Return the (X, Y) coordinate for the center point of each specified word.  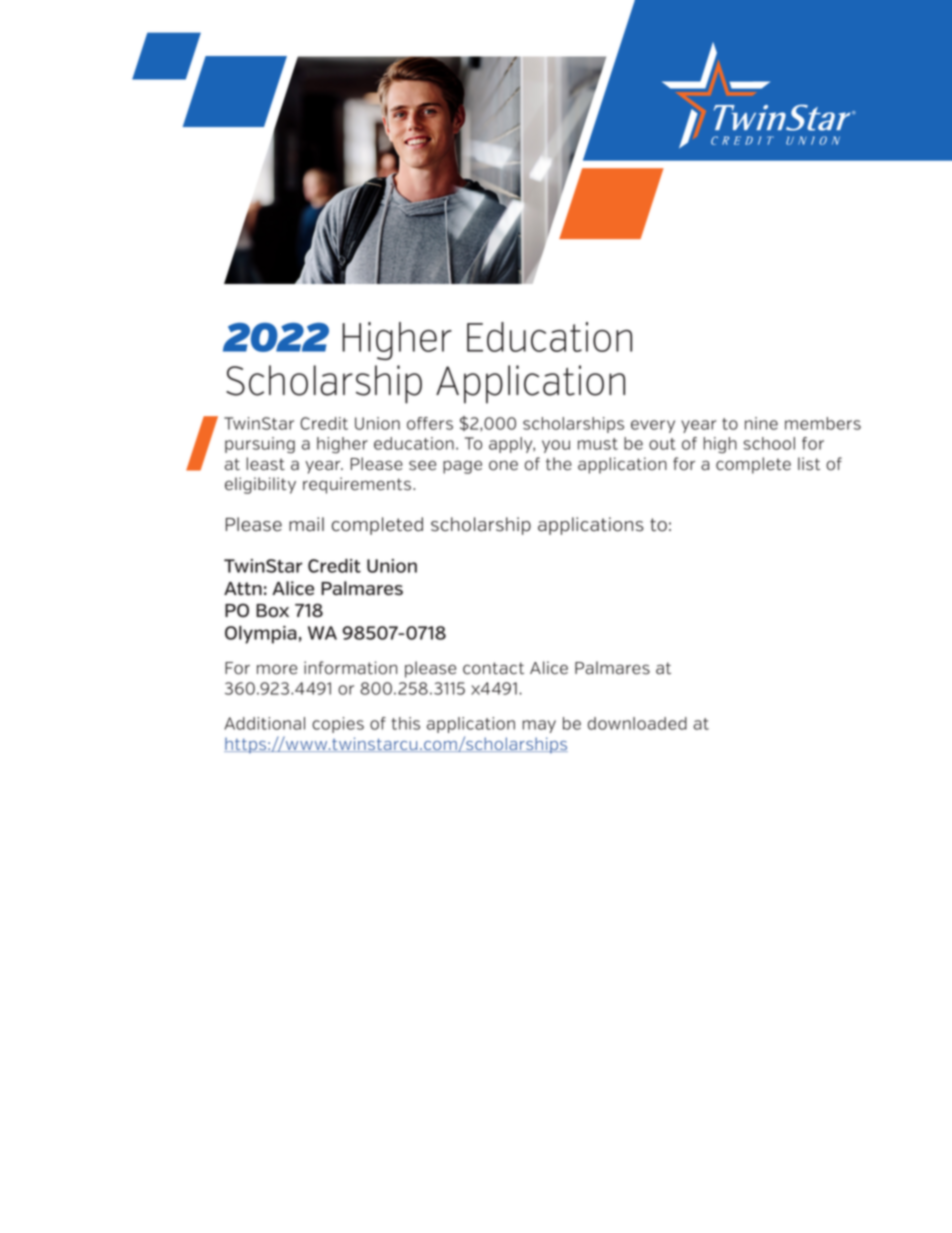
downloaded (637, 723)
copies (338, 725)
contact (493, 668)
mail (306, 524)
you (556, 446)
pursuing (260, 445)
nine (761, 423)
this (406, 723)
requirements (358, 485)
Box (272, 610)
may (539, 726)
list (809, 464)
